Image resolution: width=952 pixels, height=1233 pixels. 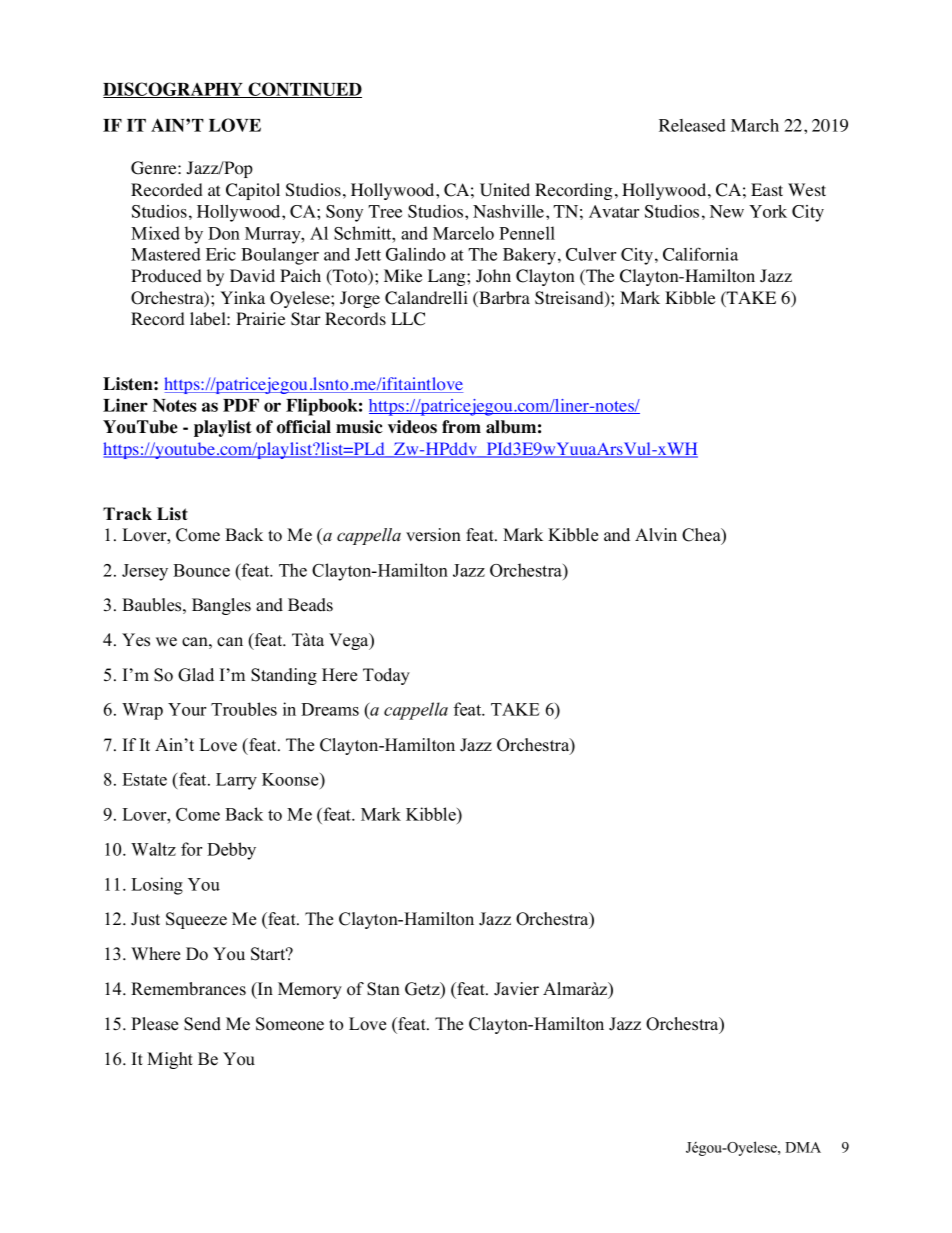 I want to click on United, so click(x=505, y=190).
